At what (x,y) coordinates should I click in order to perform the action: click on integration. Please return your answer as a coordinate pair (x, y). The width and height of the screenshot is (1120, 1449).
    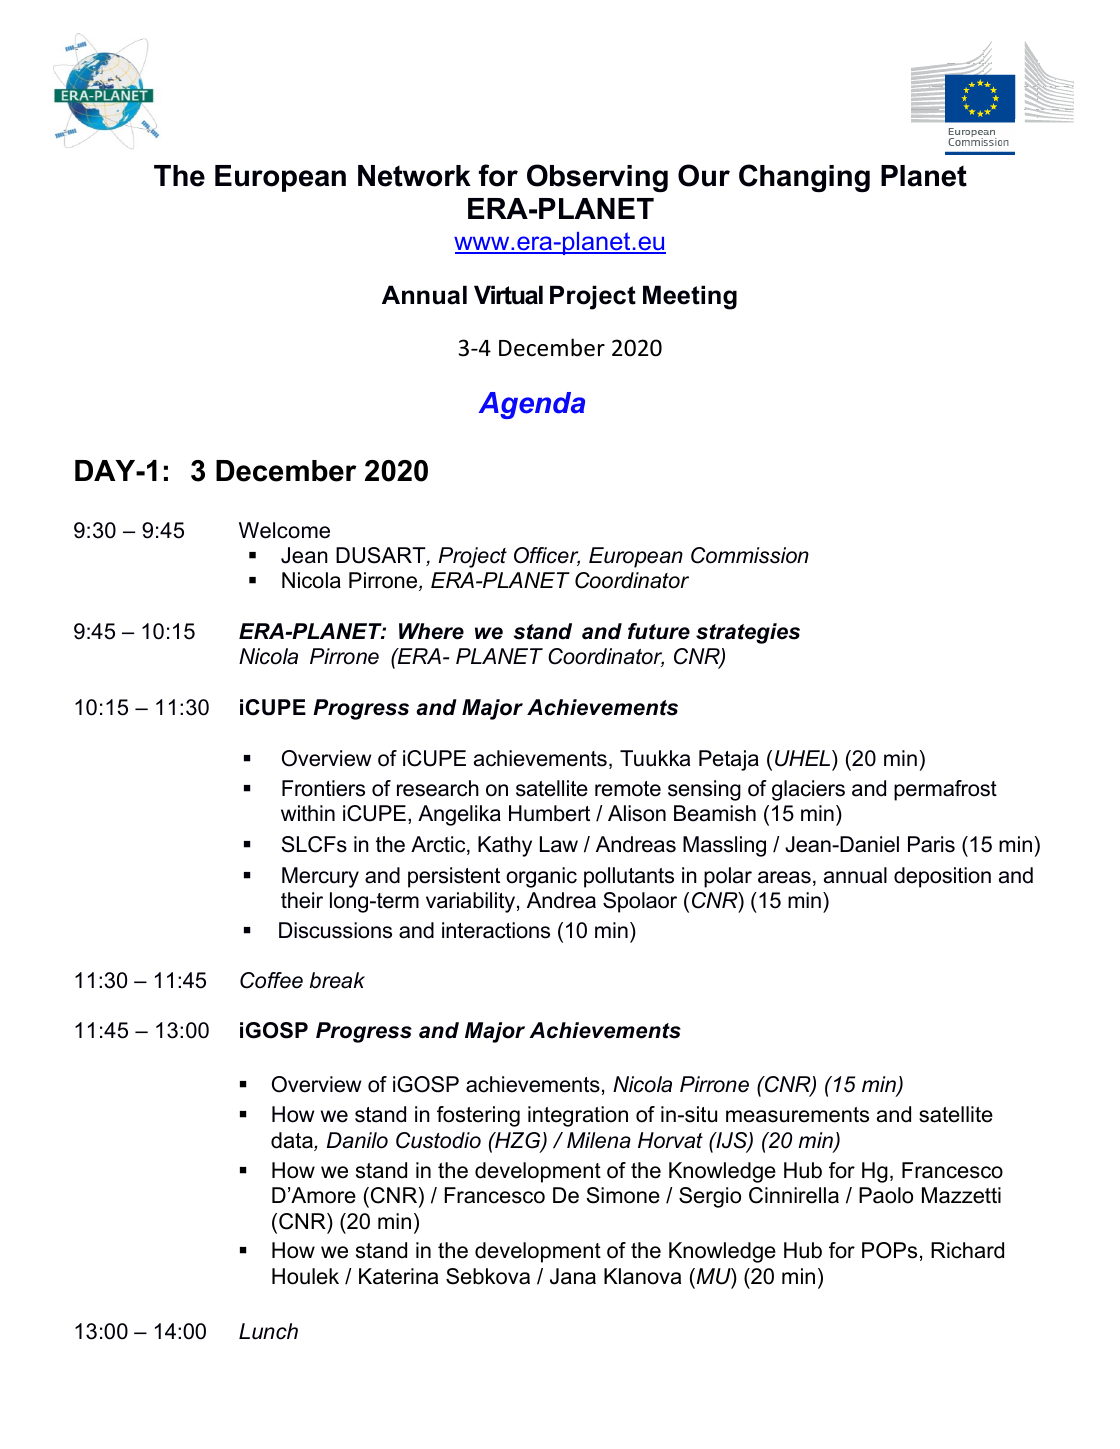
    Looking at the image, I should click on (578, 1116).
